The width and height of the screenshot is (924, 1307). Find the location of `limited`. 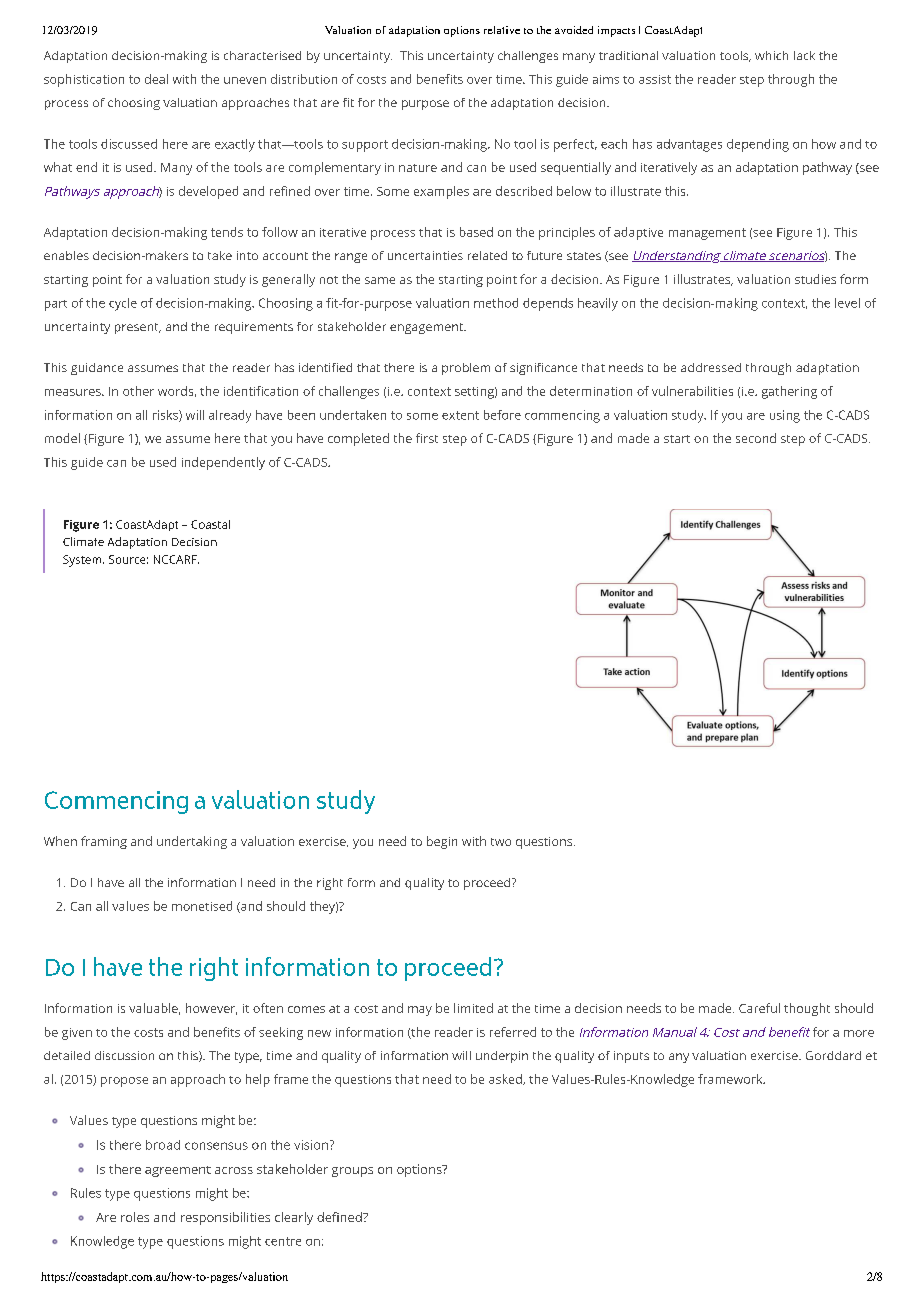

limited is located at coordinates (473, 1008).
